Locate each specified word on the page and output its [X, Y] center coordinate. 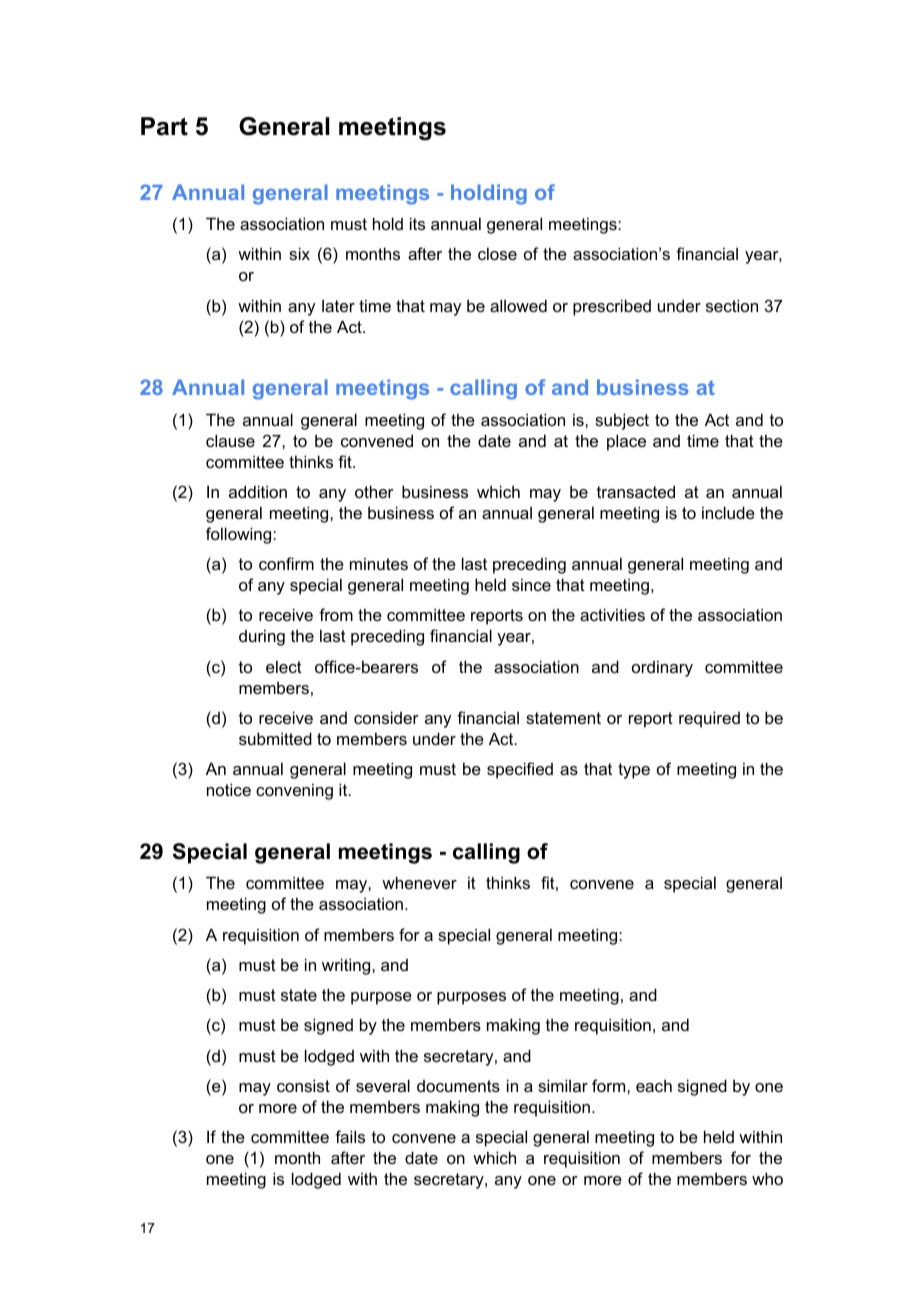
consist [303, 1085]
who [767, 1178]
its [417, 223]
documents [458, 1086]
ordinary [662, 668]
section [732, 305]
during [262, 637]
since [531, 584]
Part [164, 126]
